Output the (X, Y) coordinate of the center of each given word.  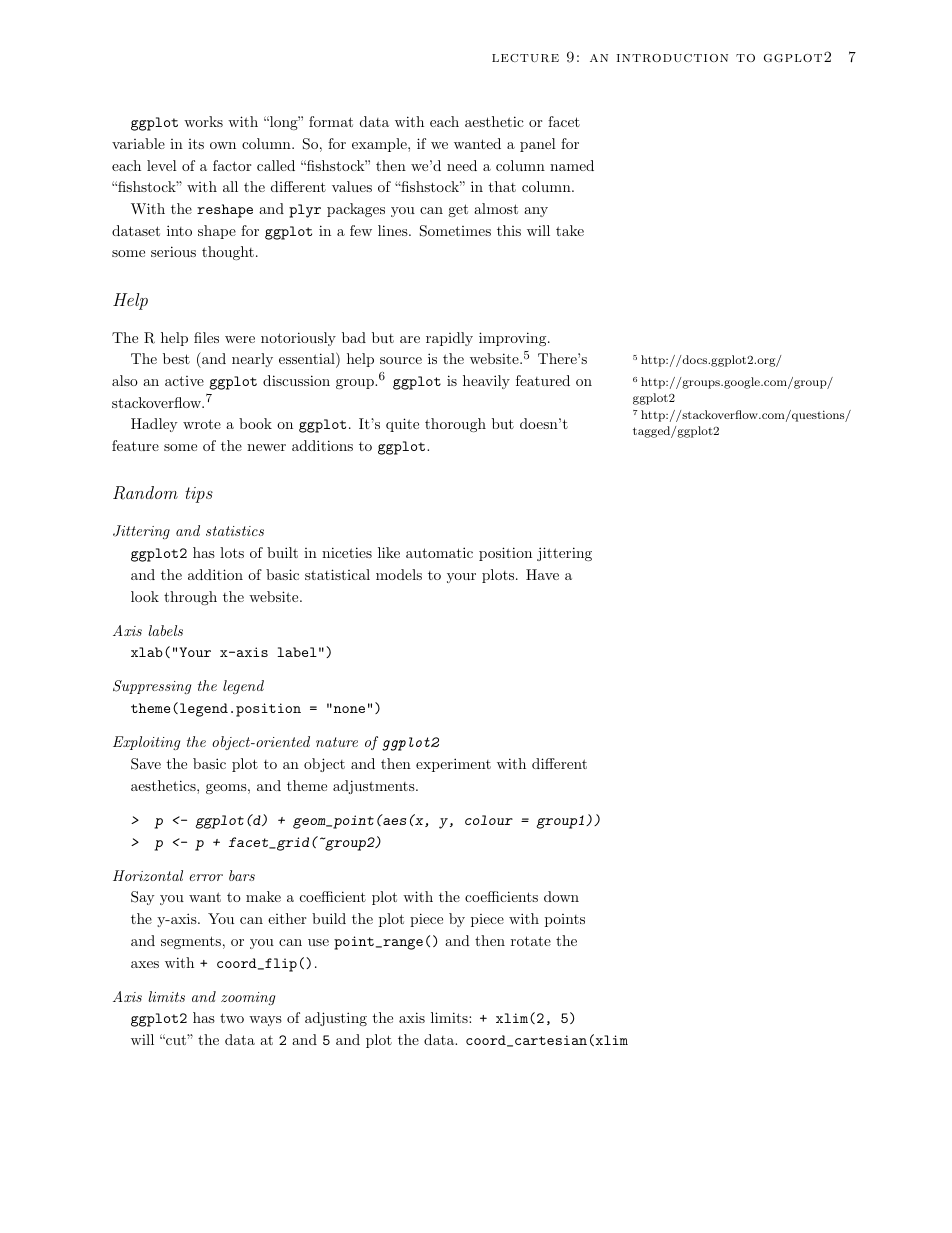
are (410, 339)
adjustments (375, 787)
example (380, 145)
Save (146, 764)
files (206, 337)
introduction (672, 58)
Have (542, 574)
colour (489, 820)
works (203, 121)
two (232, 1018)
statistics (235, 531)
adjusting (336, 1019)
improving (512, 339)
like (389, 552)
